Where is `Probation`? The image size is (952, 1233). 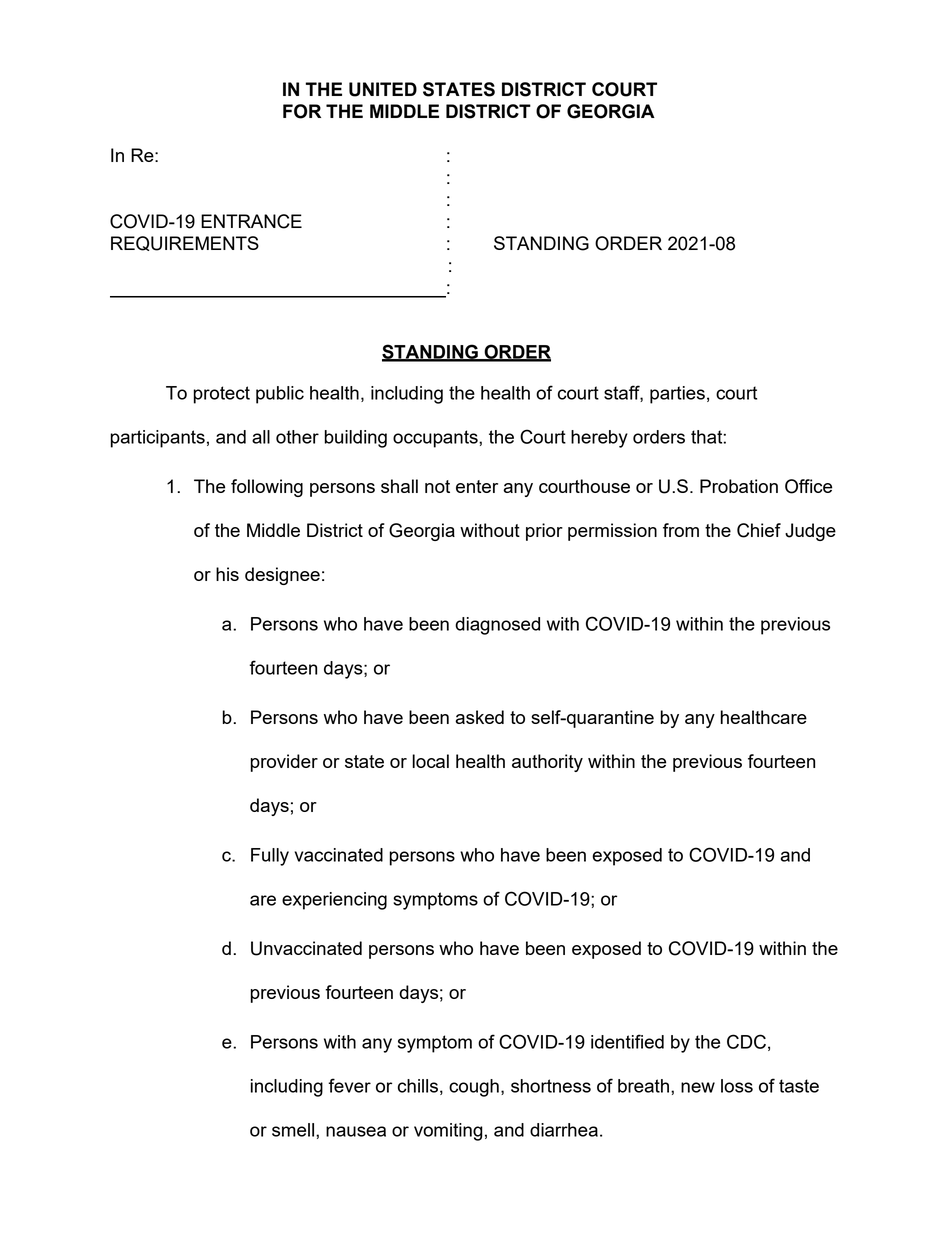
Probation is located at coordinates (739, 486).
